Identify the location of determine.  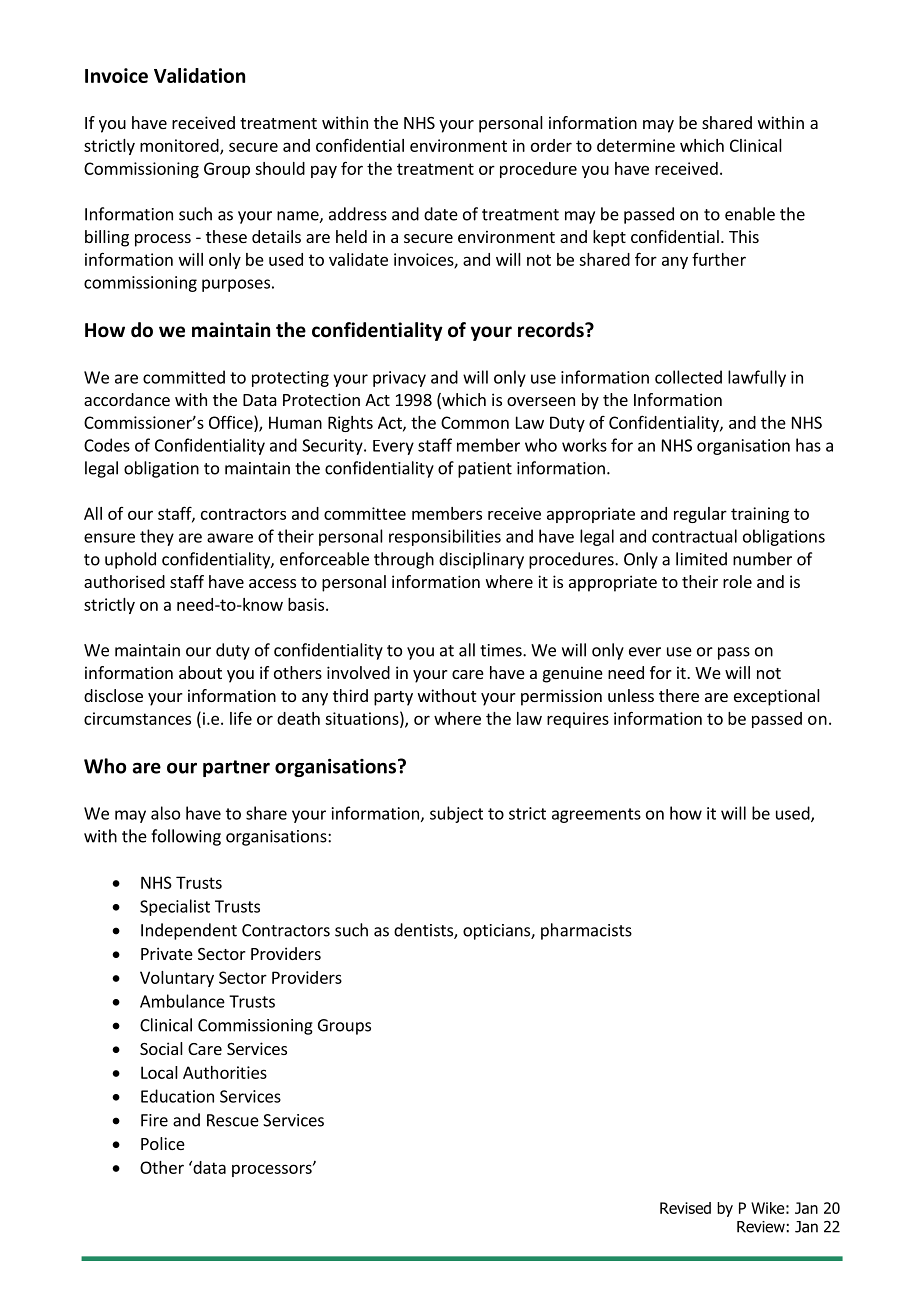
(636, 145).
